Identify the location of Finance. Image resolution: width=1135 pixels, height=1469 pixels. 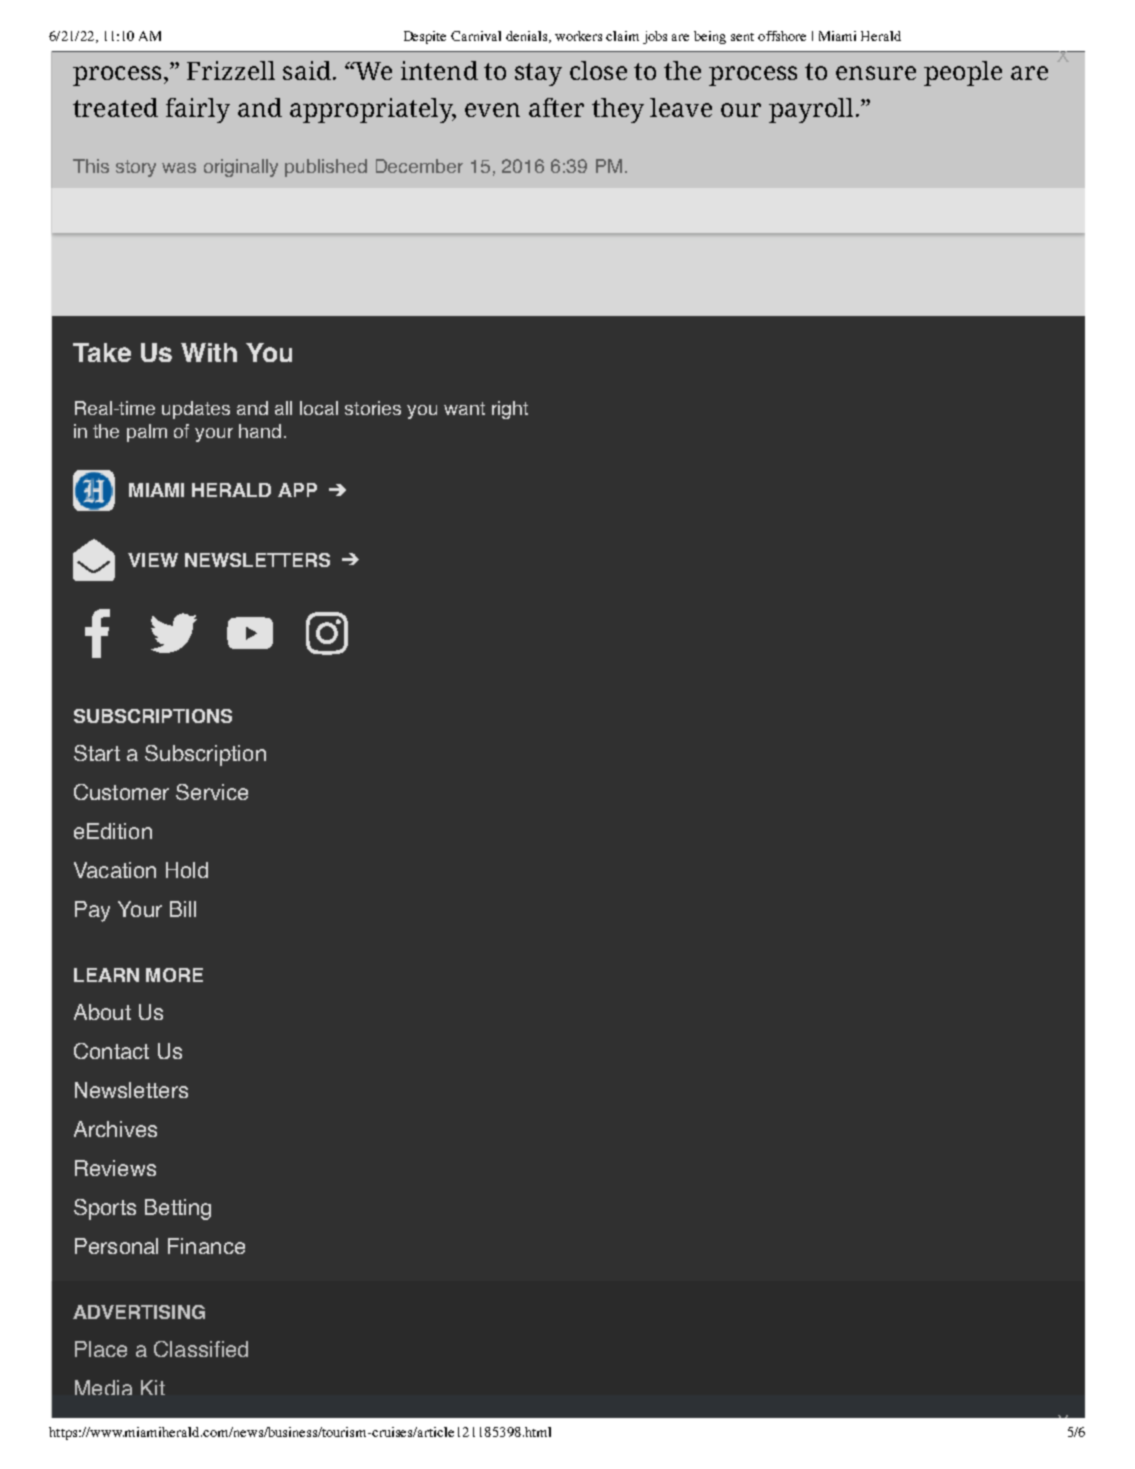
(206, 1246).
